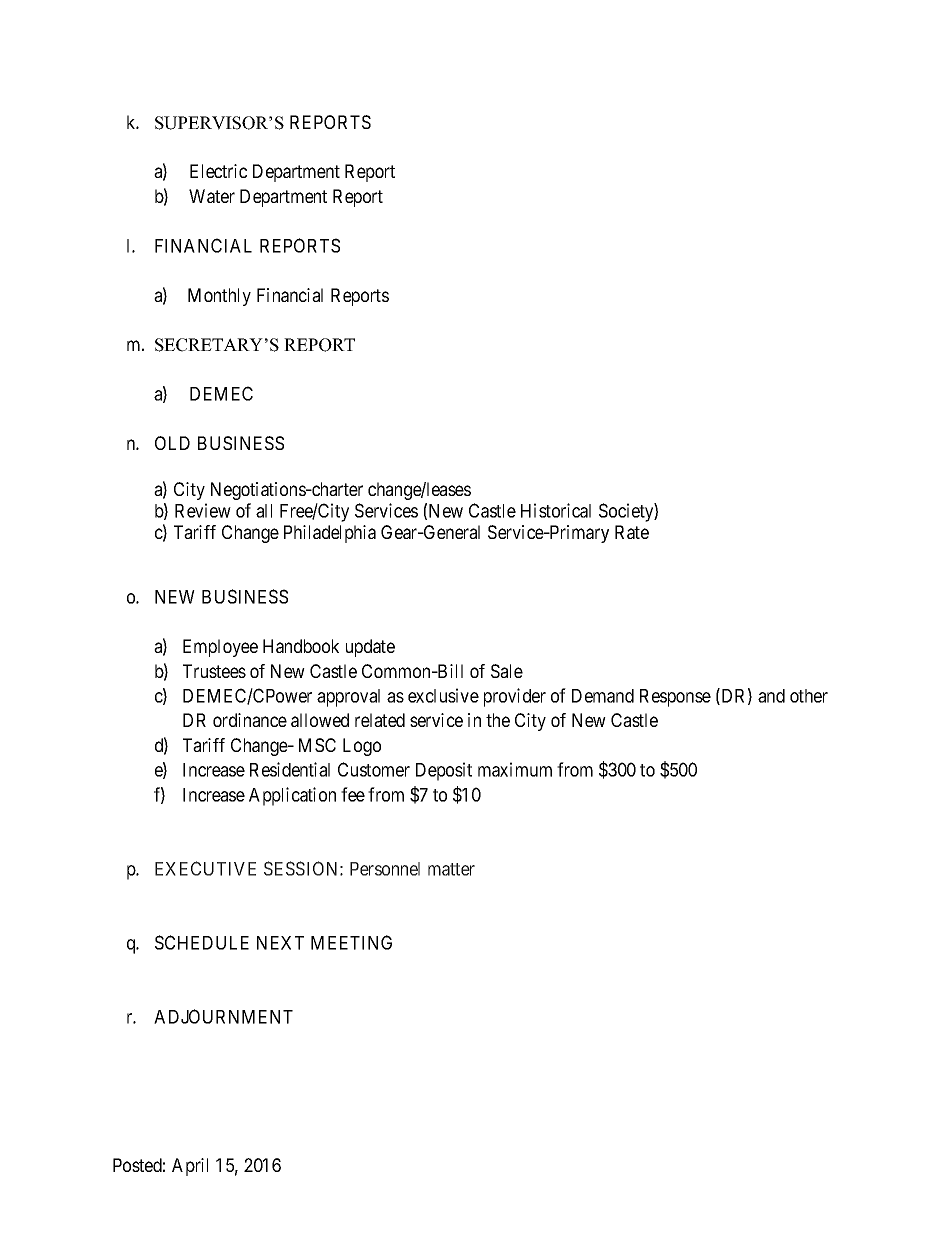  I want to click on April, so click(190, 1167).
